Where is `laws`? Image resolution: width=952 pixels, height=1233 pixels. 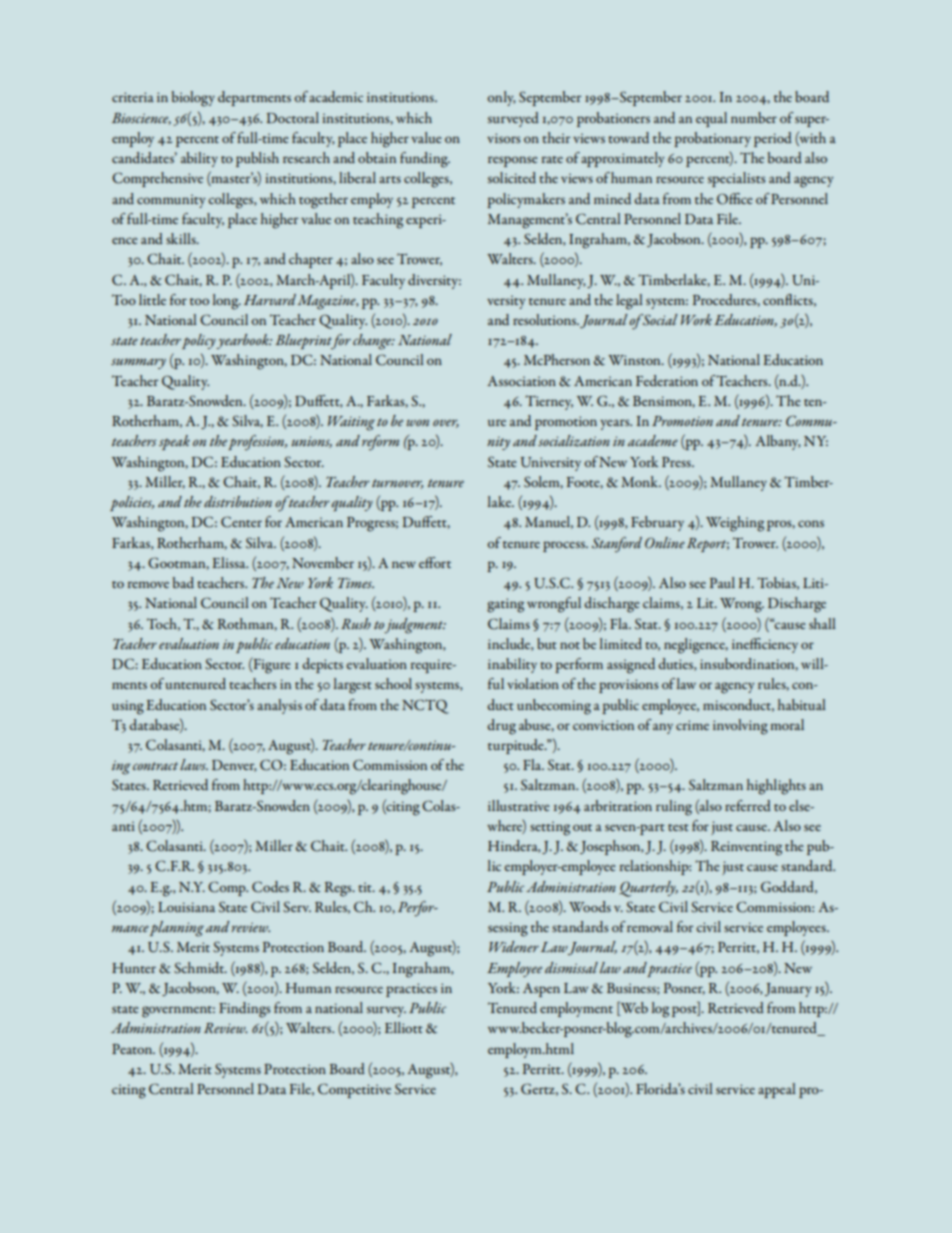
laws is located at coordinates (194, 764).
